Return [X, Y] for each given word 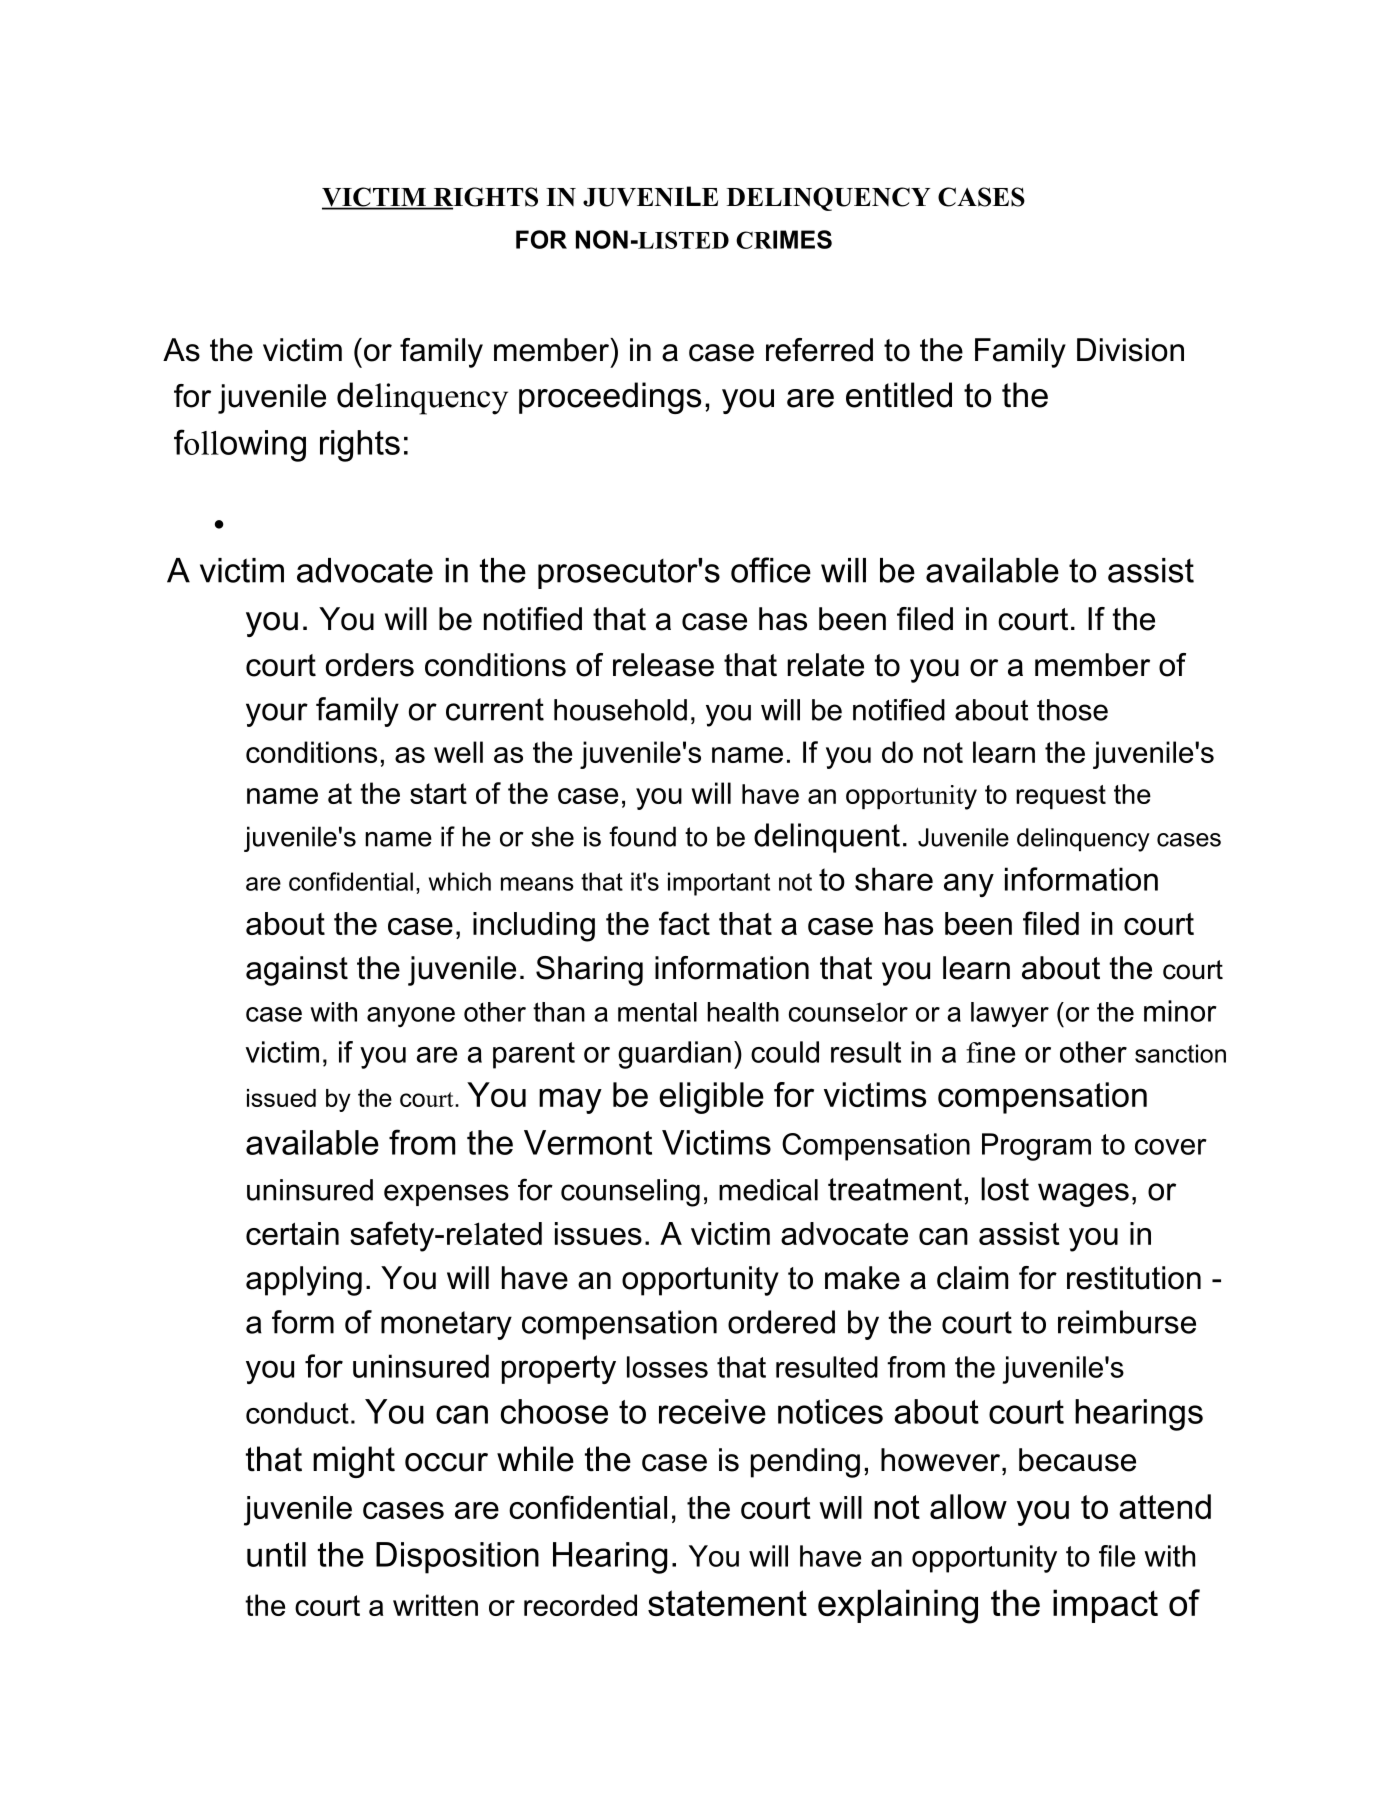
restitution [1134, 1278]
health [743, 1012]
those [1072, 710]
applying [304, 1281]
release [663, 665]
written [435, 1605]
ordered [781, 1322]
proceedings [610, 398]
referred [819, 350]
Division [1130, 350]
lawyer [1010, 1015]
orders [370, 665]
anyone [411, 1017]
